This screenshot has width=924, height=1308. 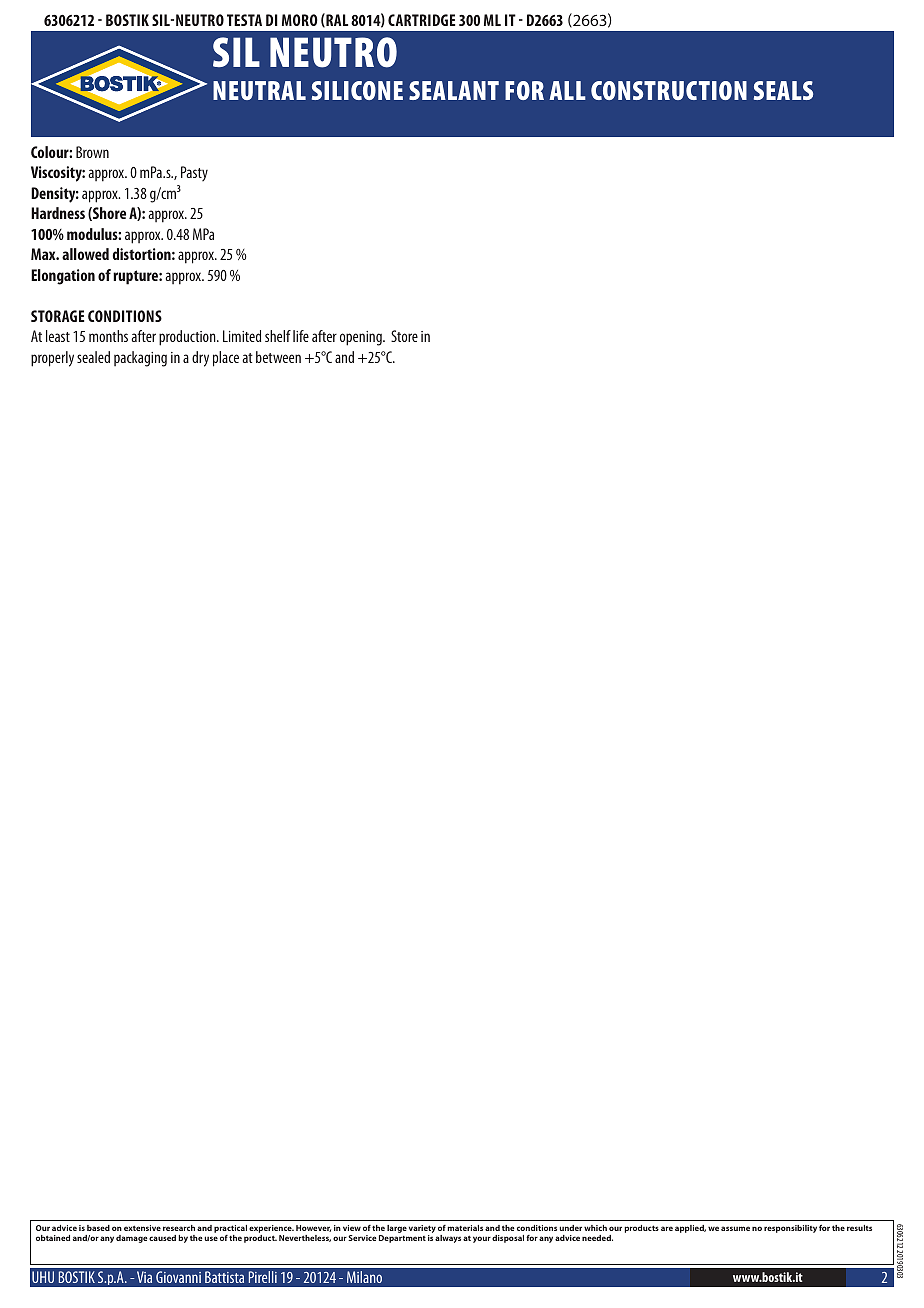 I want to click on Testa, so click(x=244, y=20).
